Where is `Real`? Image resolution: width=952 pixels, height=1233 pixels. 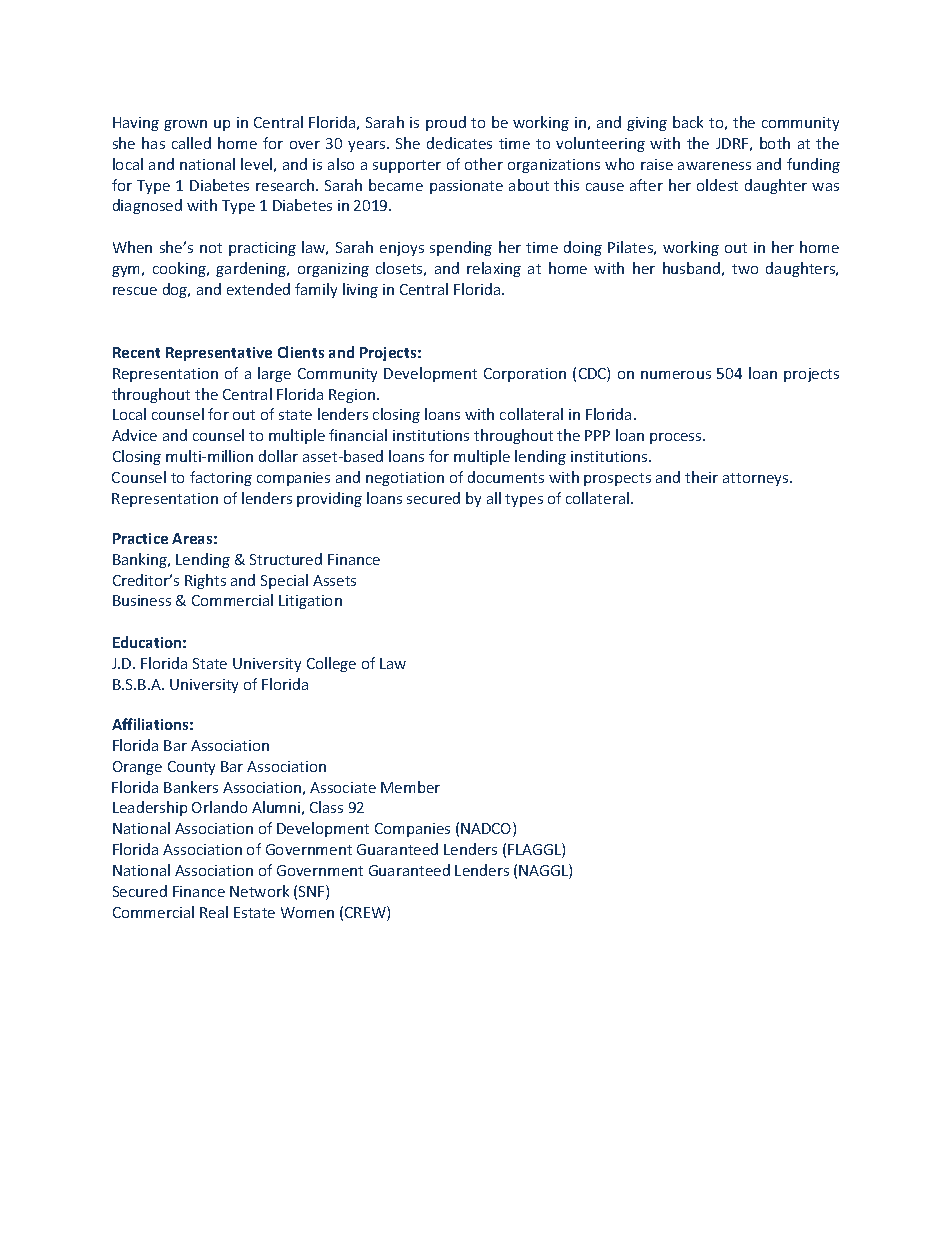
Real is located at coordinates (214, 912).
